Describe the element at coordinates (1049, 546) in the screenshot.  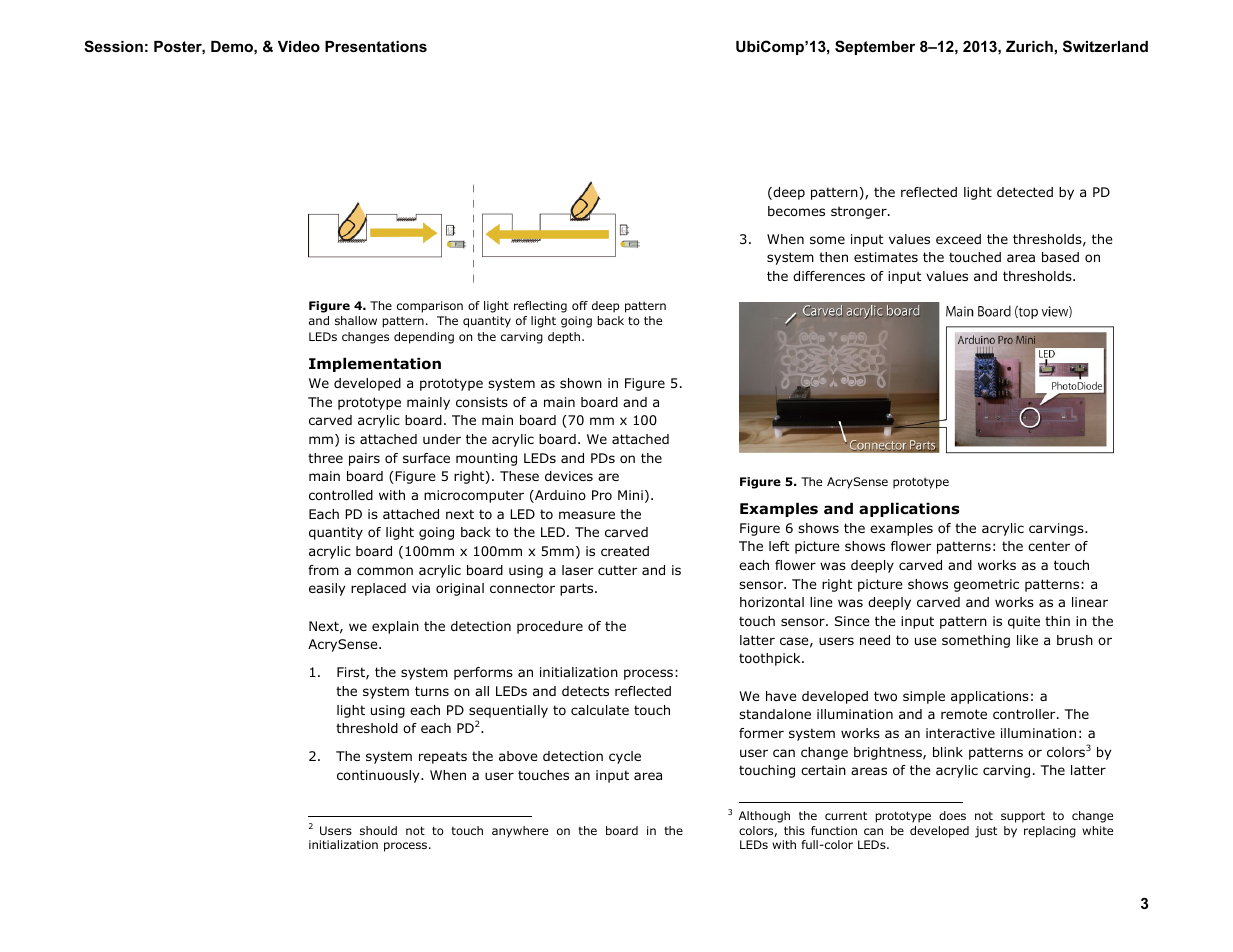
I see `center` at that location.
